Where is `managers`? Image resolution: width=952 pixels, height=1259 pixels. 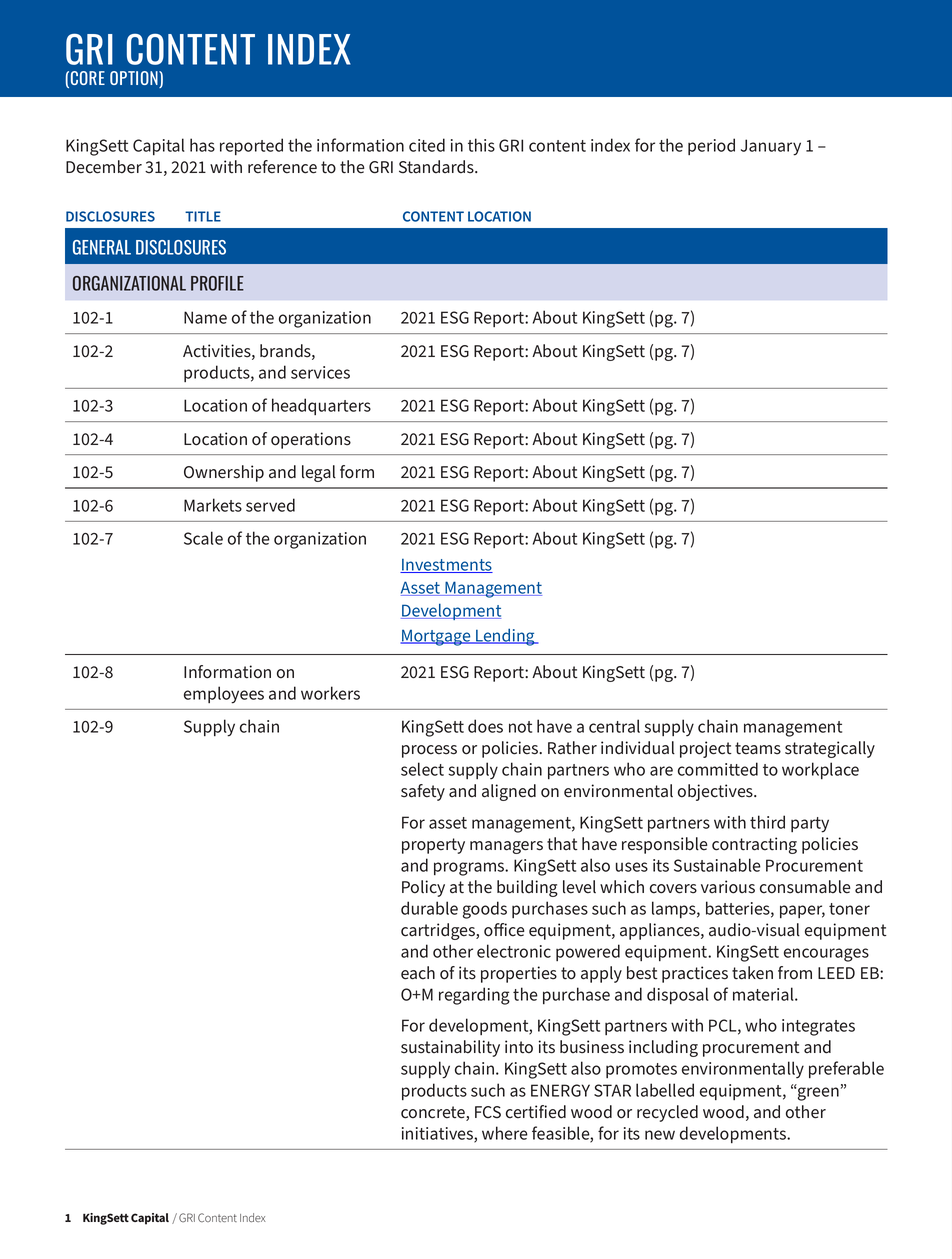
managers is located at coordinates (506, 847).
